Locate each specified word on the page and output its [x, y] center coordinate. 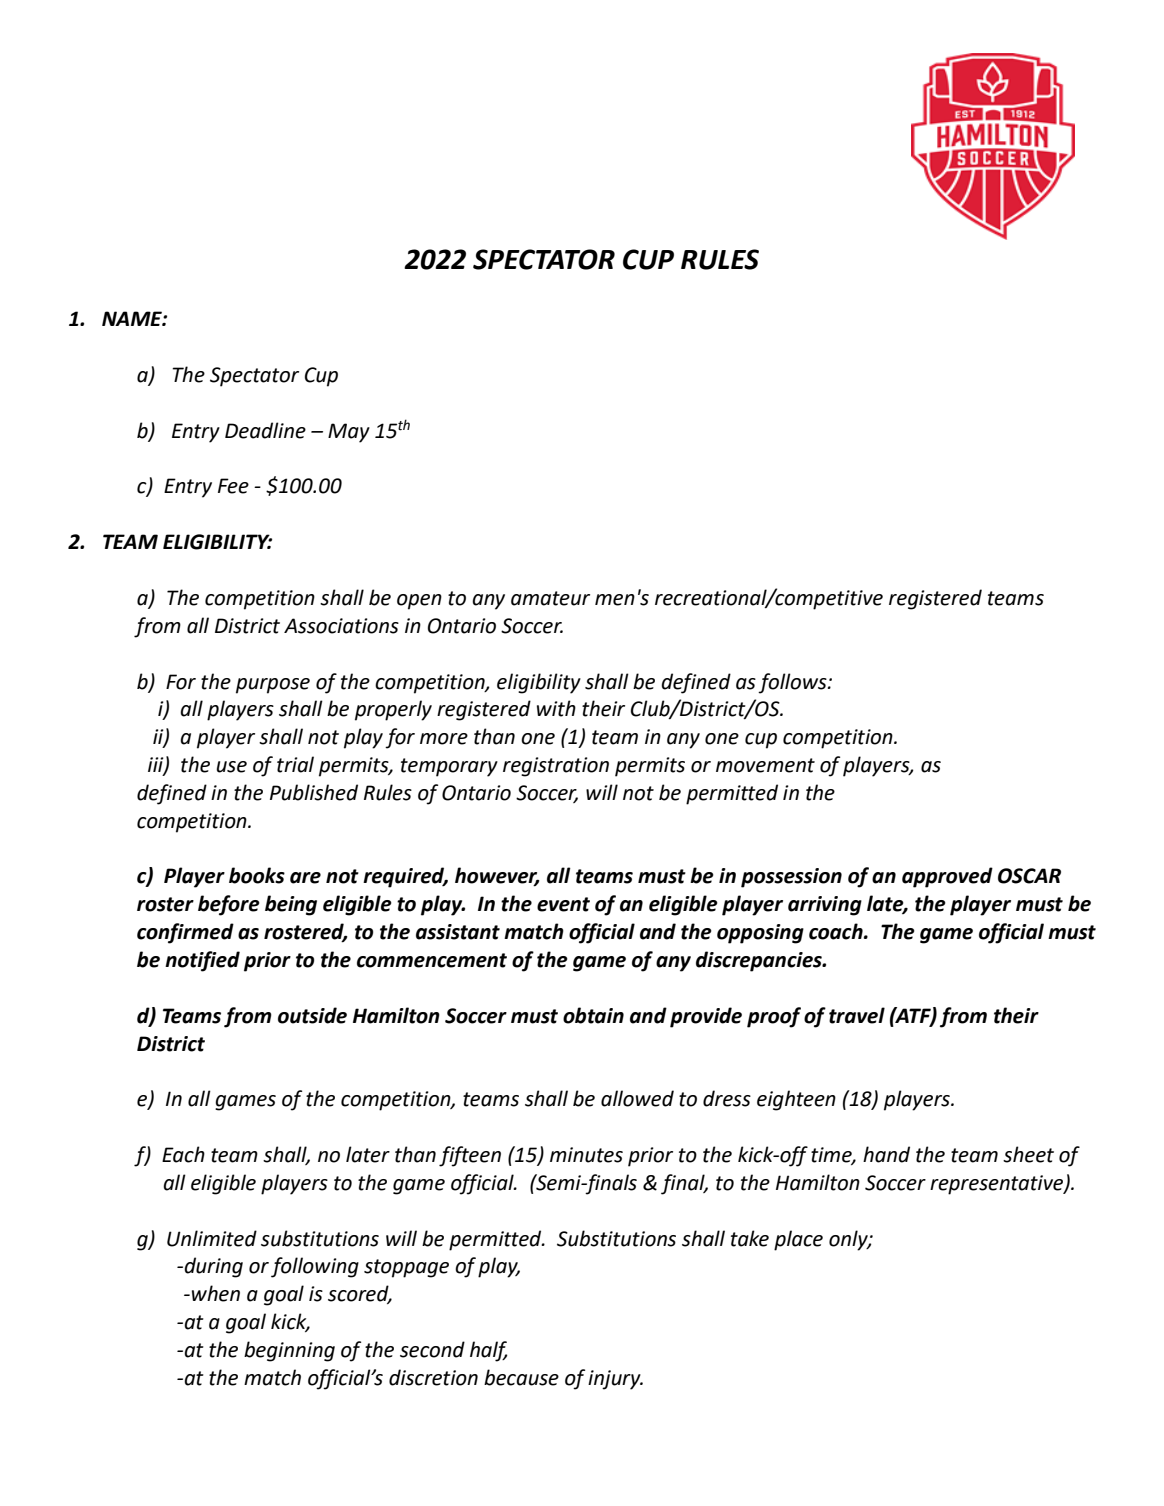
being [291, 905]
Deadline [265, 430]
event [563, 904]
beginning [289, 1351]
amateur [550, 598]
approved [947, 877]
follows [793, 683]
